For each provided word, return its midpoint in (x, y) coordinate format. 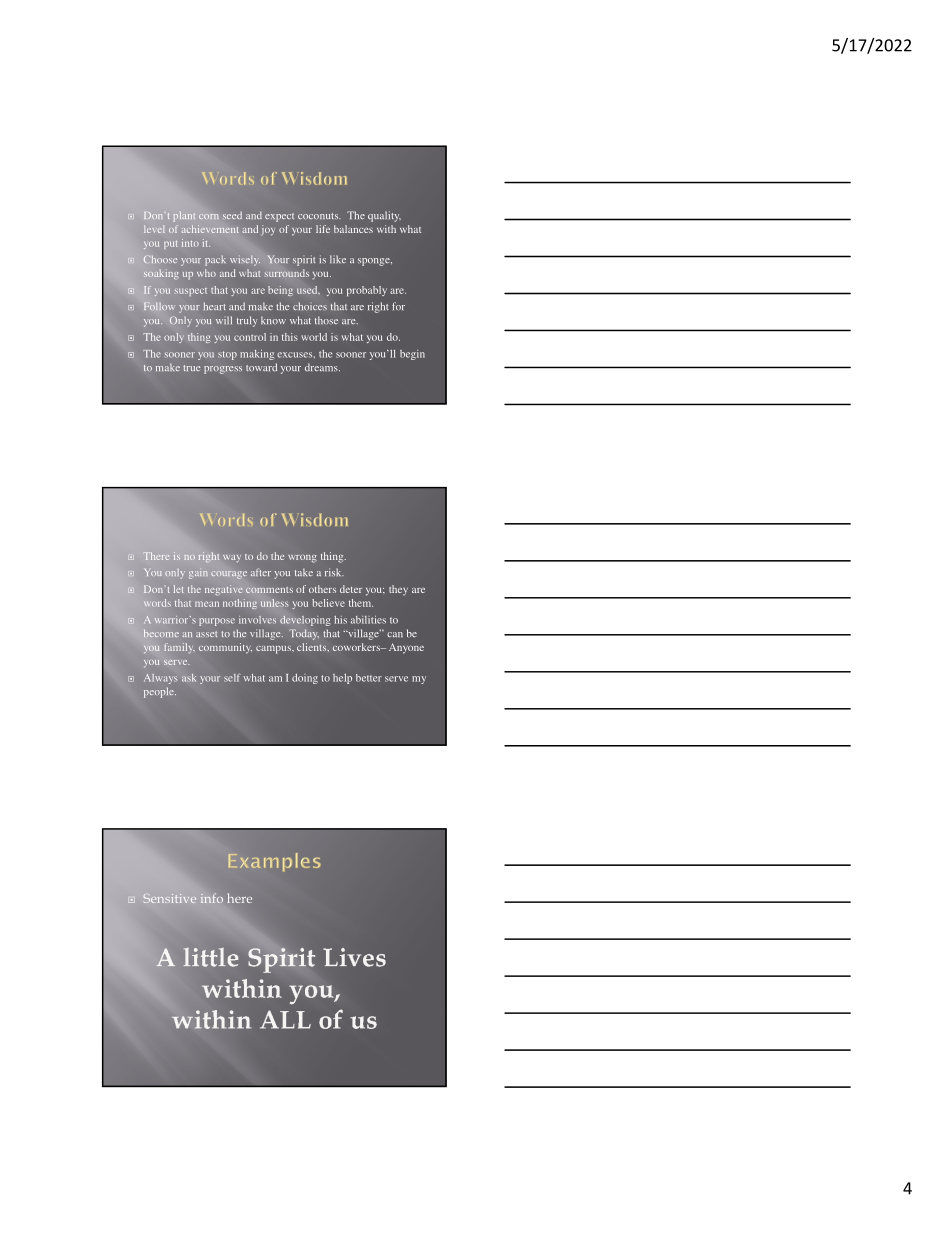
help (342, 679)
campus (274, 650)
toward (261, 367)
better (369, 678)
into (190, 243)
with (386, 229)
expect (279, 217)
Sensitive (169, 898)
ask (189, 678)
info (212, 898)
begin (412, 355)
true (191, 368)
